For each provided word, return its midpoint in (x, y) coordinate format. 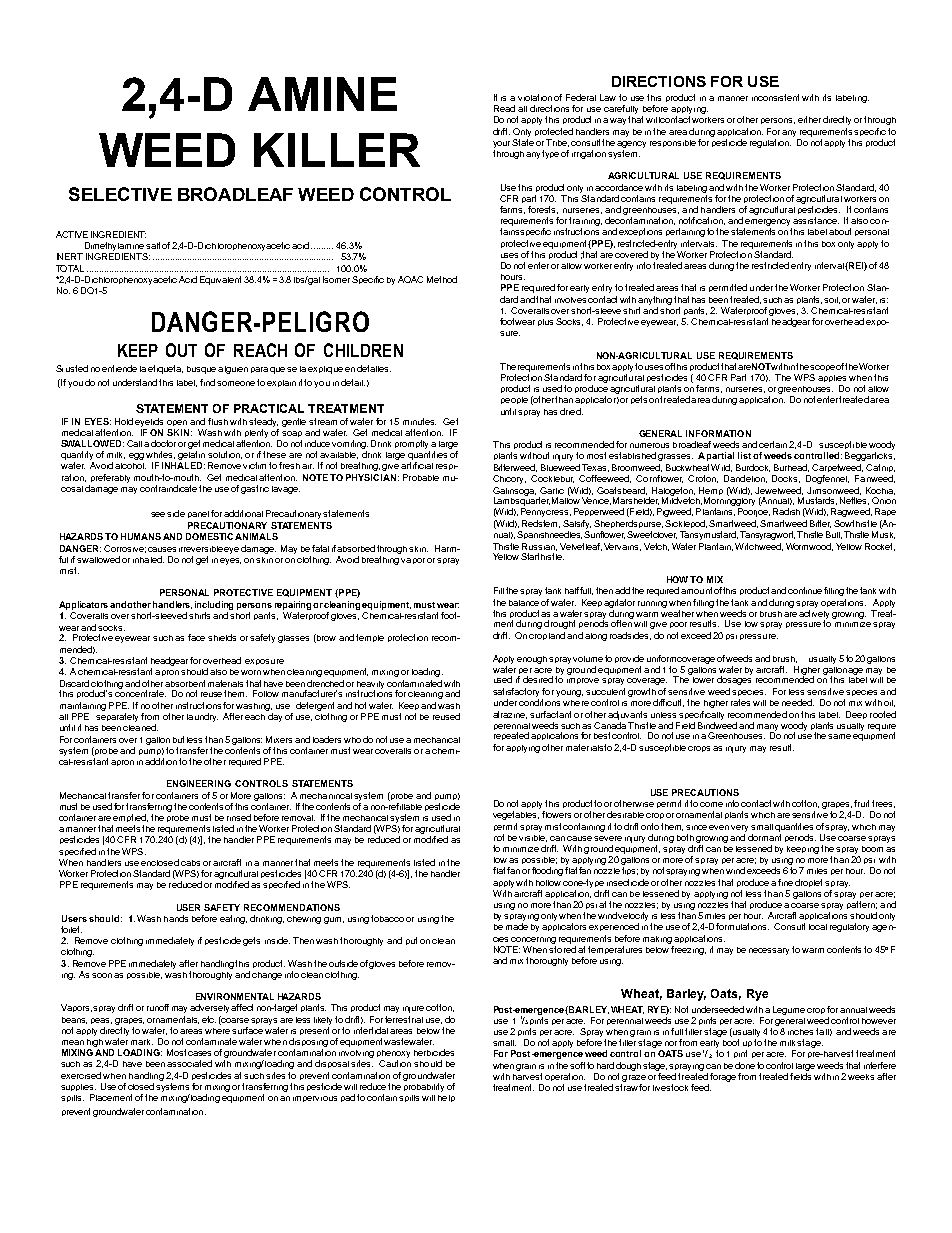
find (207, 382)
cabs (190, 863)
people (514, 400)
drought (559, 624)
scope (822, 368)
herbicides (434, 1052)
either (809, 119)
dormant (764, 837)
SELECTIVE (120, 194)
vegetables (516, 815)
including (214, 605)
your (503, 144)
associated (189, 1063)
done (745, 1065)
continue (805, 590)
